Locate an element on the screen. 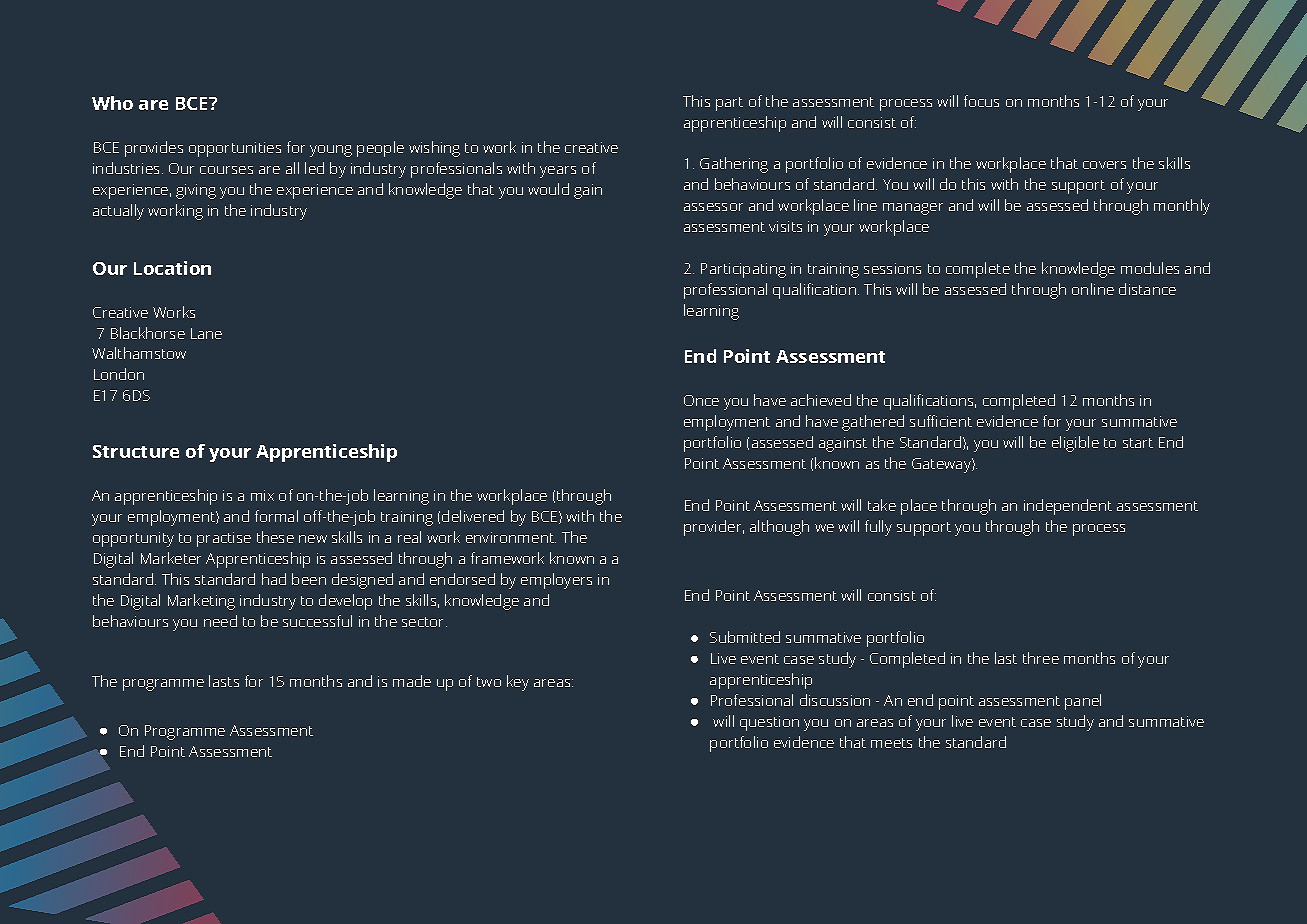 This screenshot has height=924, width=1307. opportunities is located at coordinates (235, 149).
